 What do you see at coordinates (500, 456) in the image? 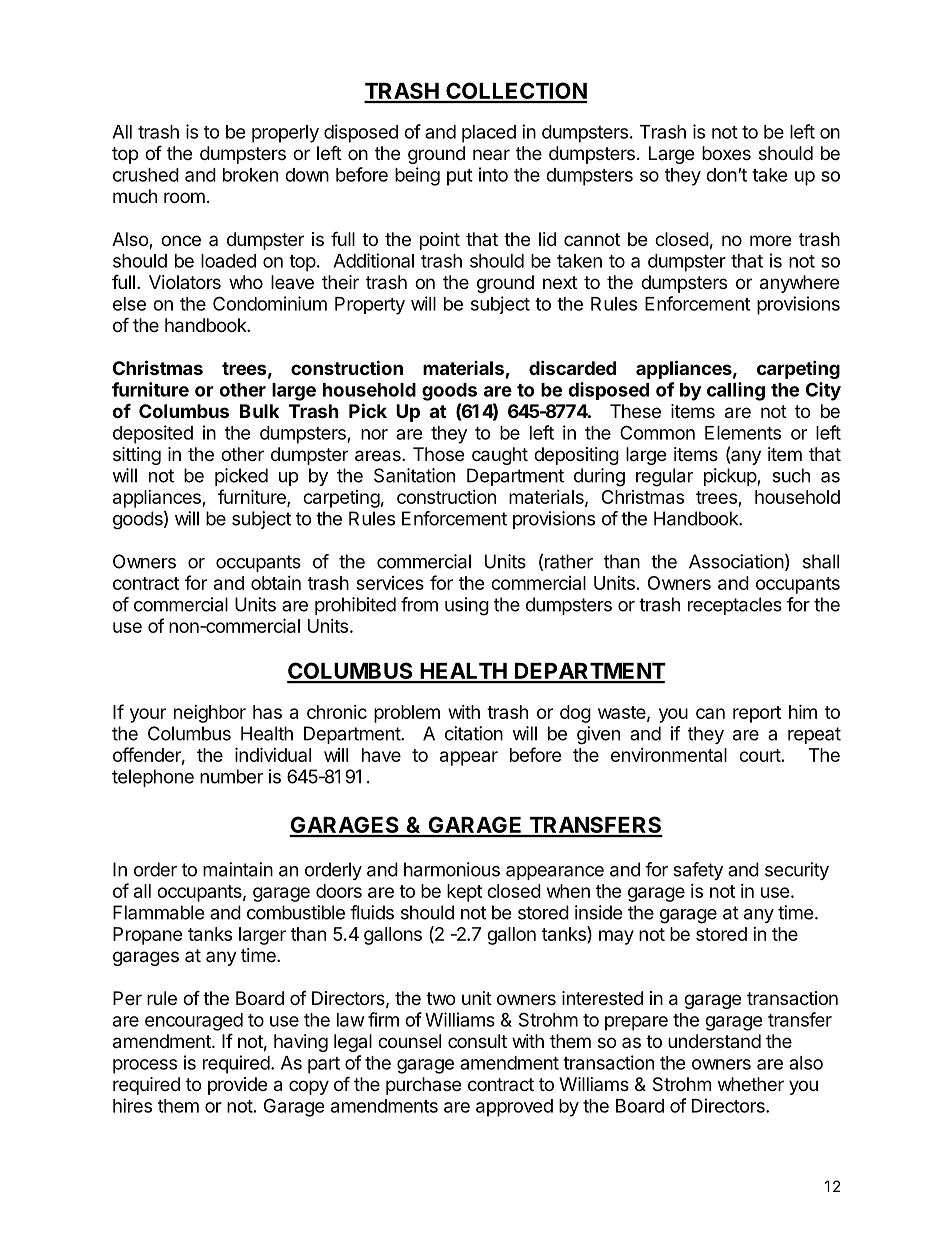
I see `caught` at bounding box center [500, 456].
